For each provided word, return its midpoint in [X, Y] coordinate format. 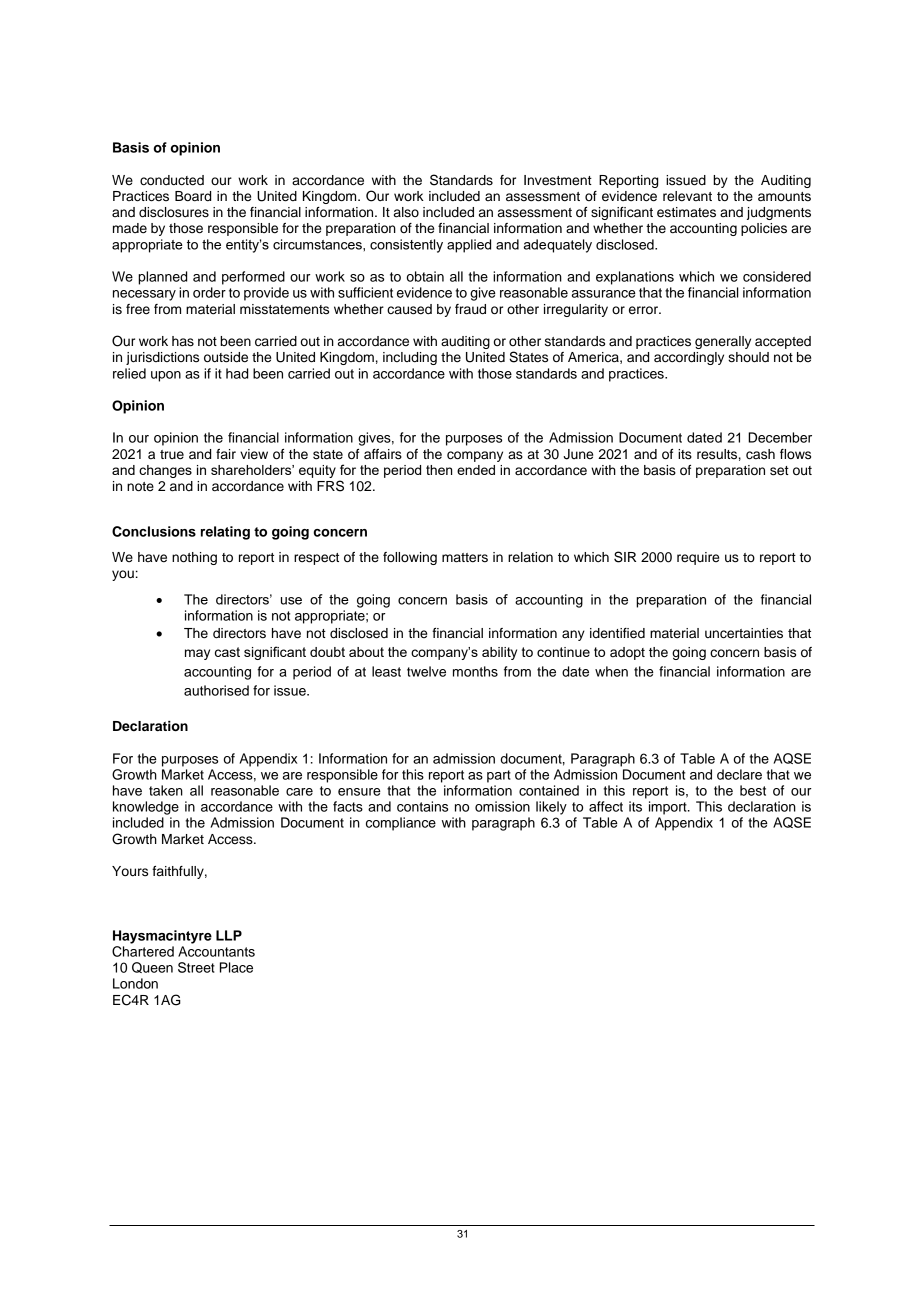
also [406, 212]
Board [193, 196]
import [669, 808]
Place [236, 967]
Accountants [216, 951]
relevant [687, 196]
